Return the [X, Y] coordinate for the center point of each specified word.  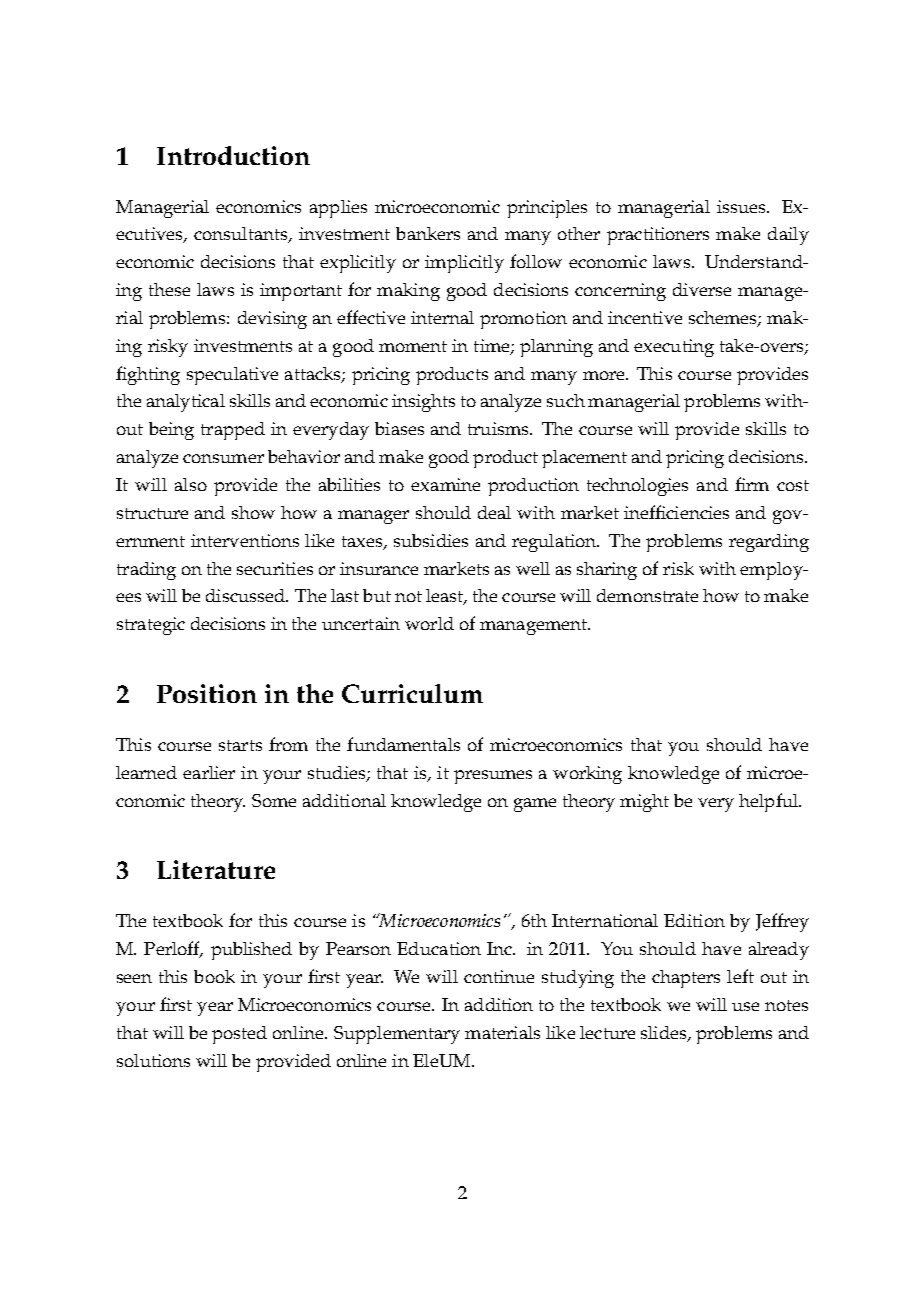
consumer [223, 458]
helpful [769, 802]
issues [742, 206]
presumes [493, 777]
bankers [428, 233]
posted [239, 1035]
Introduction [233, 155]
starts [240, 745]
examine [445, 484]
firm [752, 484]
